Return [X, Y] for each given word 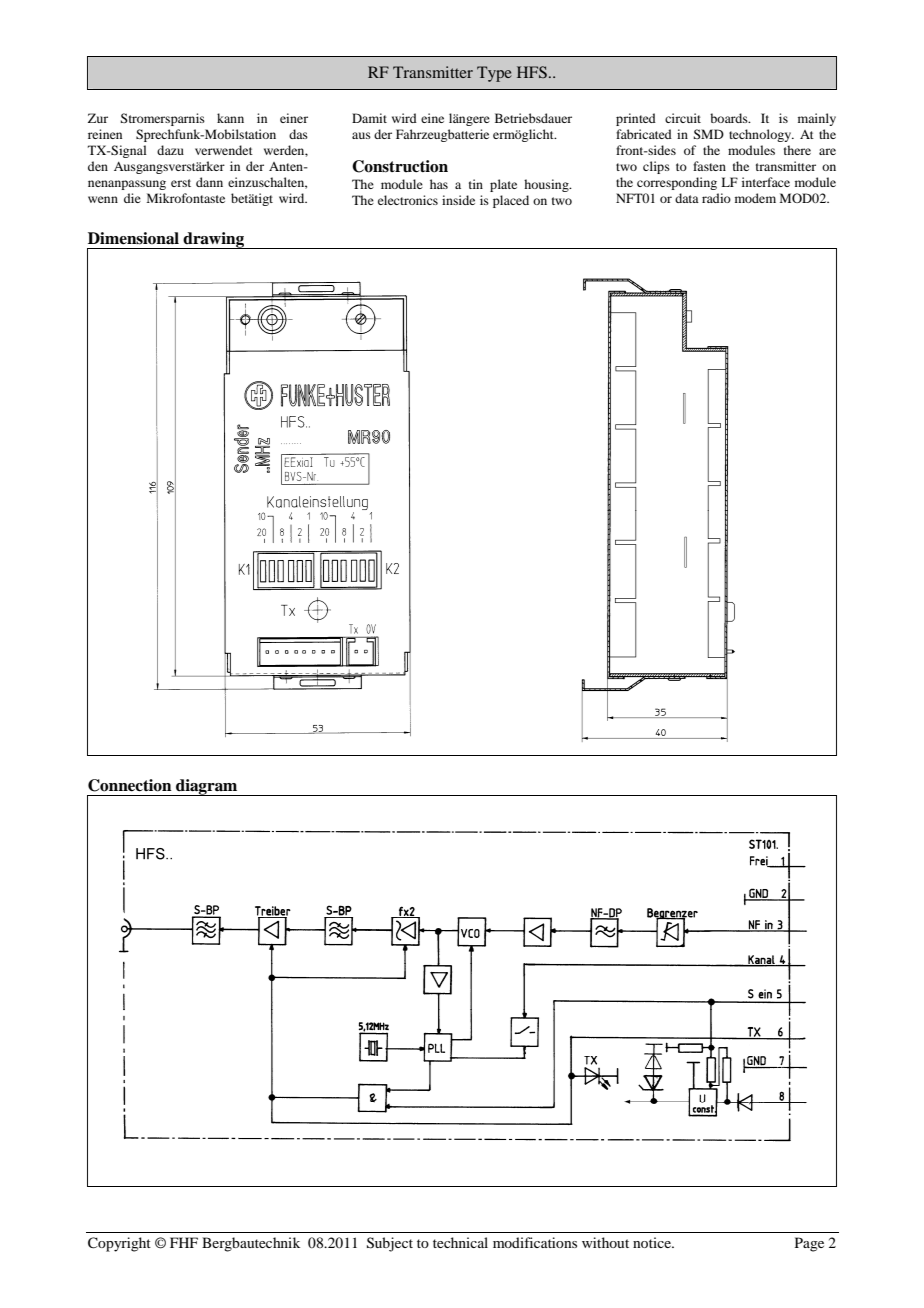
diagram [207, 787]
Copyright [119, 1244]
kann [230, 118]
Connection [130, 785]
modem [755, 198]
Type [494, 74]
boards [730, 118]
